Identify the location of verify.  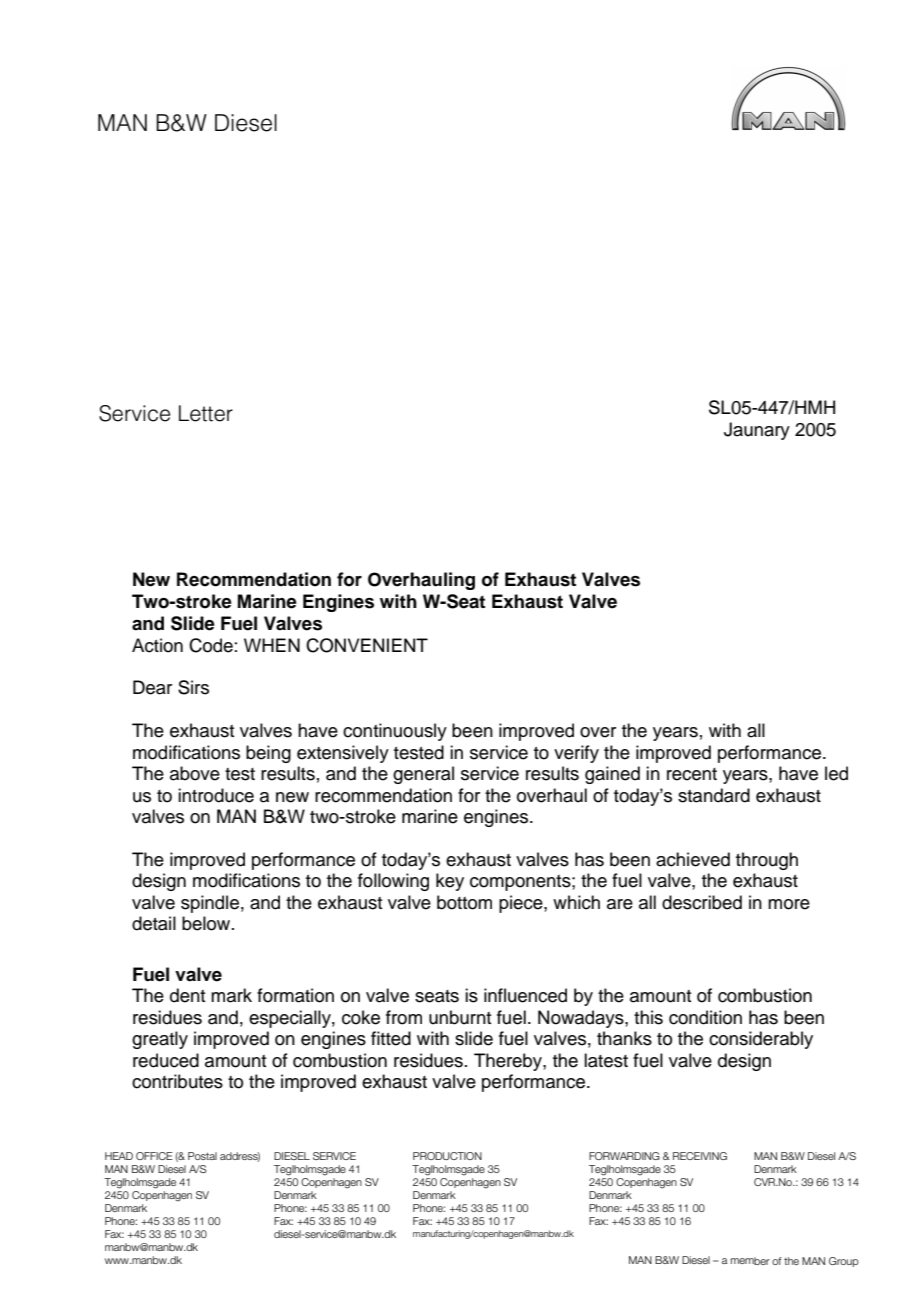
(576, 754).
